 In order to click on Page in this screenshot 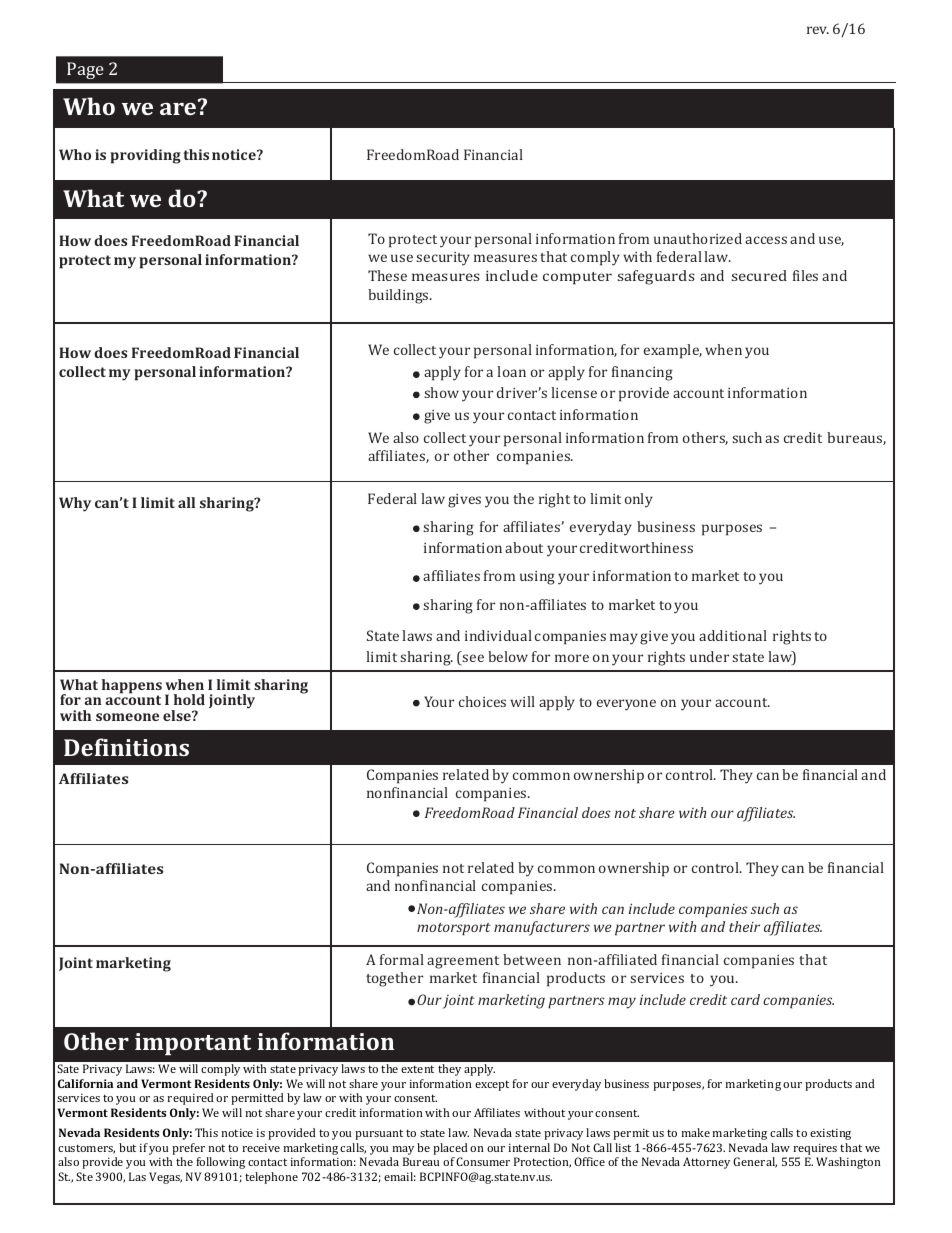, I will do `click(85, 70)`.
